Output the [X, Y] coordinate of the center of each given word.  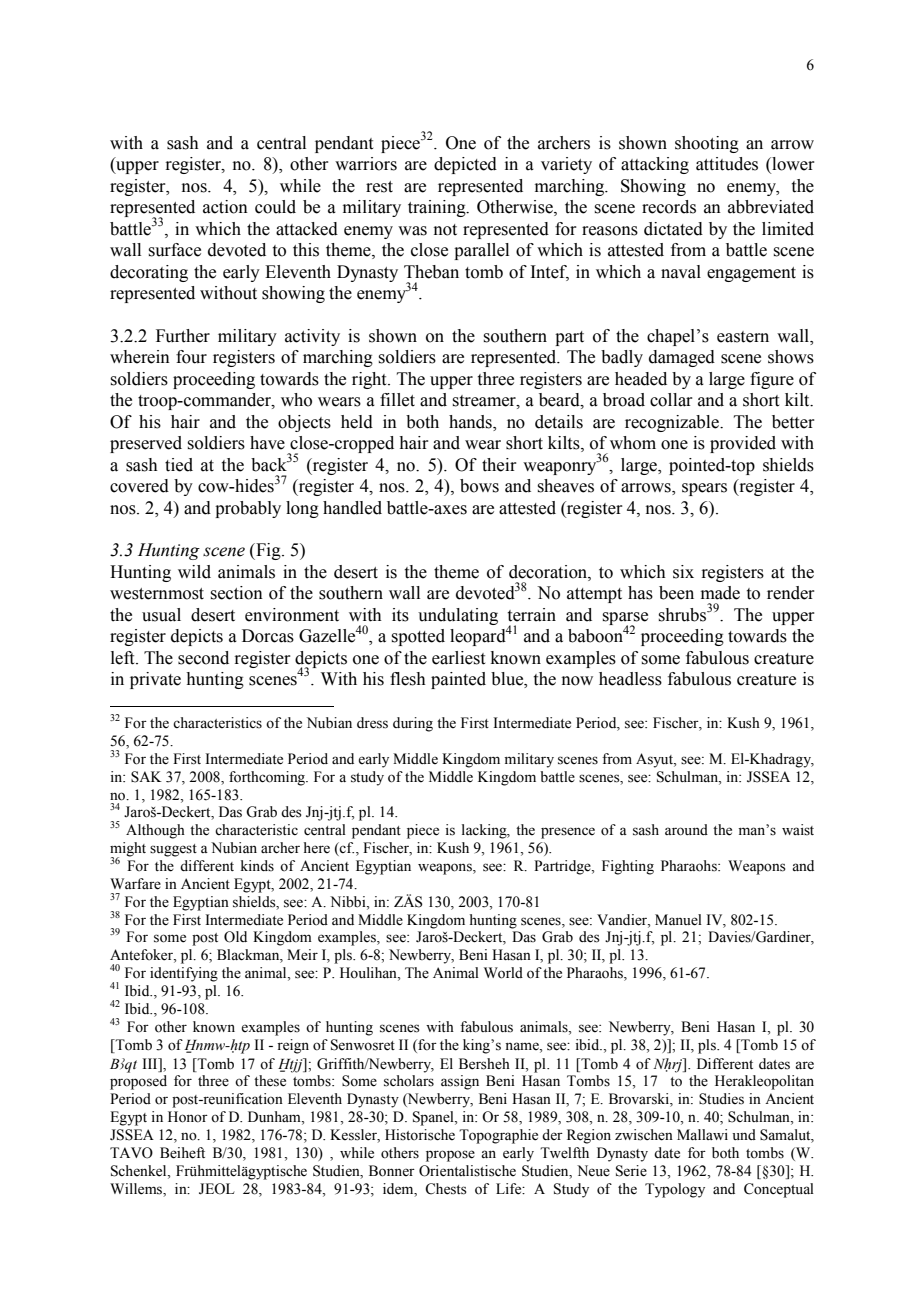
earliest [458, 658]
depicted [465, 165]
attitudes [727, 164]
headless [630, 679]
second [203, 658]
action [225, 207]
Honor [188, 1117]
